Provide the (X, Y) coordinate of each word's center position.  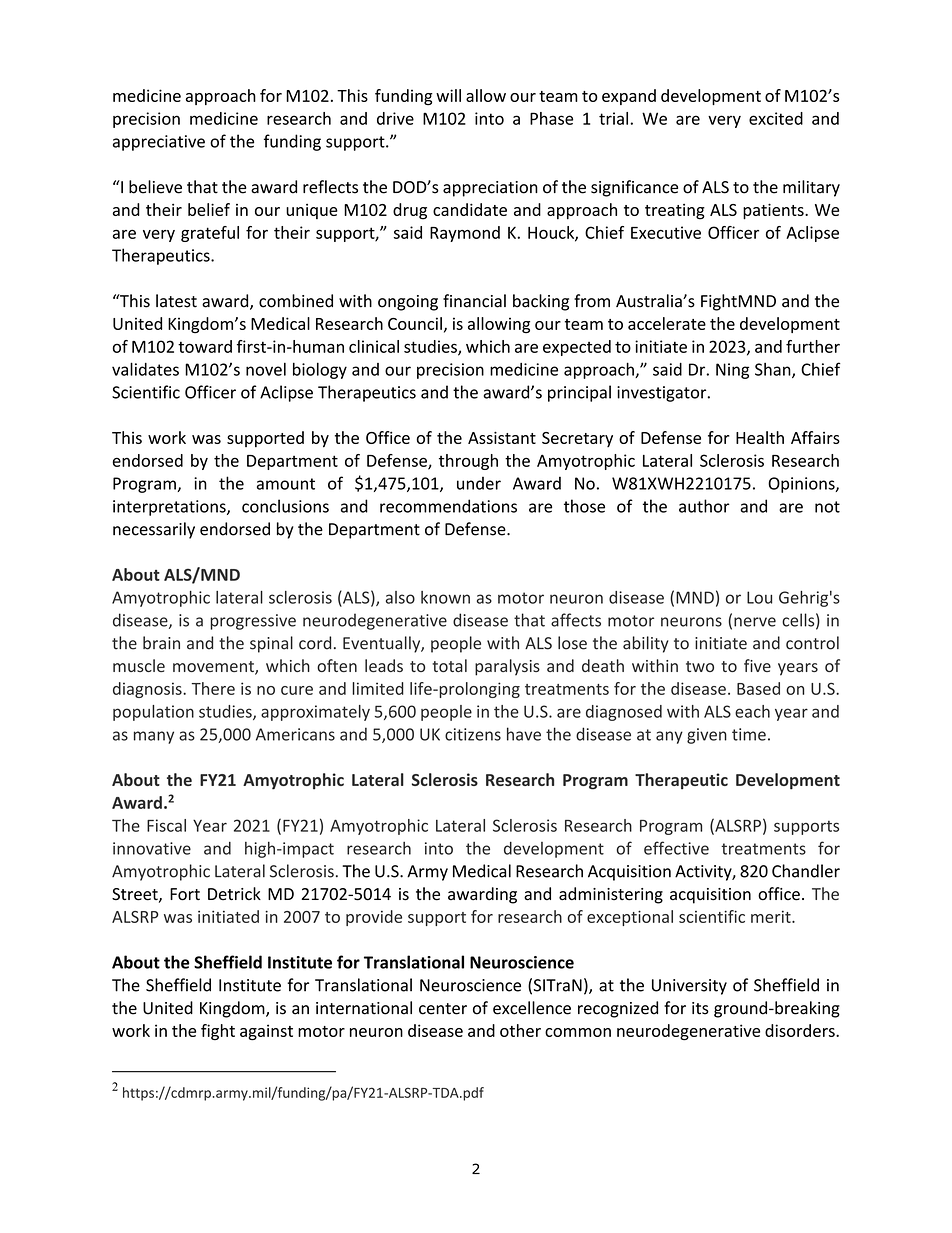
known (445, 597)
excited (776, 118)
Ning (732, 371)
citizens (473, 734)
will (448, 95)
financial (474, 301)
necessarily (154, 530)
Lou (759, 597)
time (749, 734)
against (266, 1032)
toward (205, 346)
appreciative (159, 143)
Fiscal (166, 825)
